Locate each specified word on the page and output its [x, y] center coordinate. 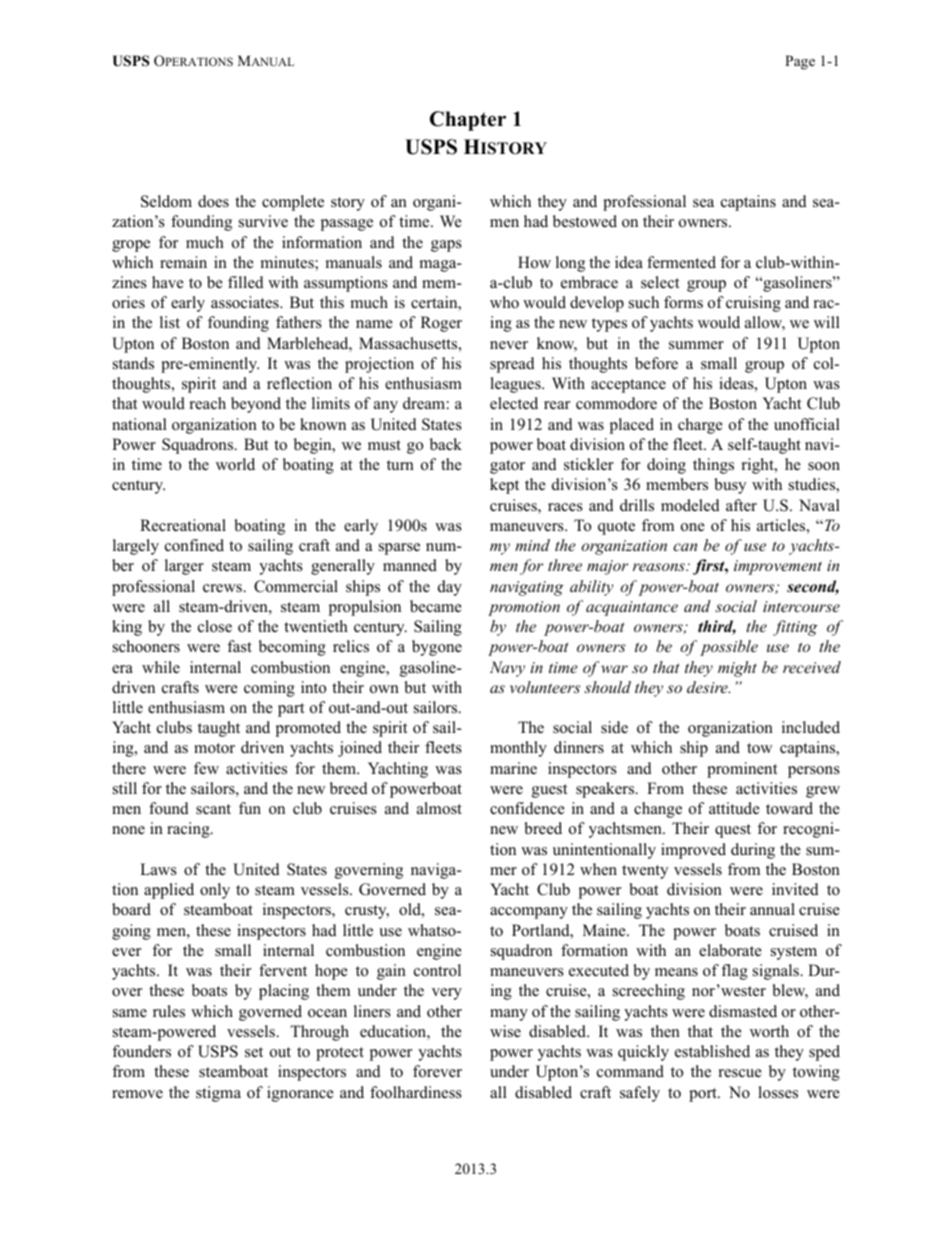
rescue [740, 1073]
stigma [218, 1094]
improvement [778, 567]
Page [800, 62]
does [213, 201]
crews [223, 588]
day [450, 588]
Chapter [468, 121]
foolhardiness [416, 1092]
